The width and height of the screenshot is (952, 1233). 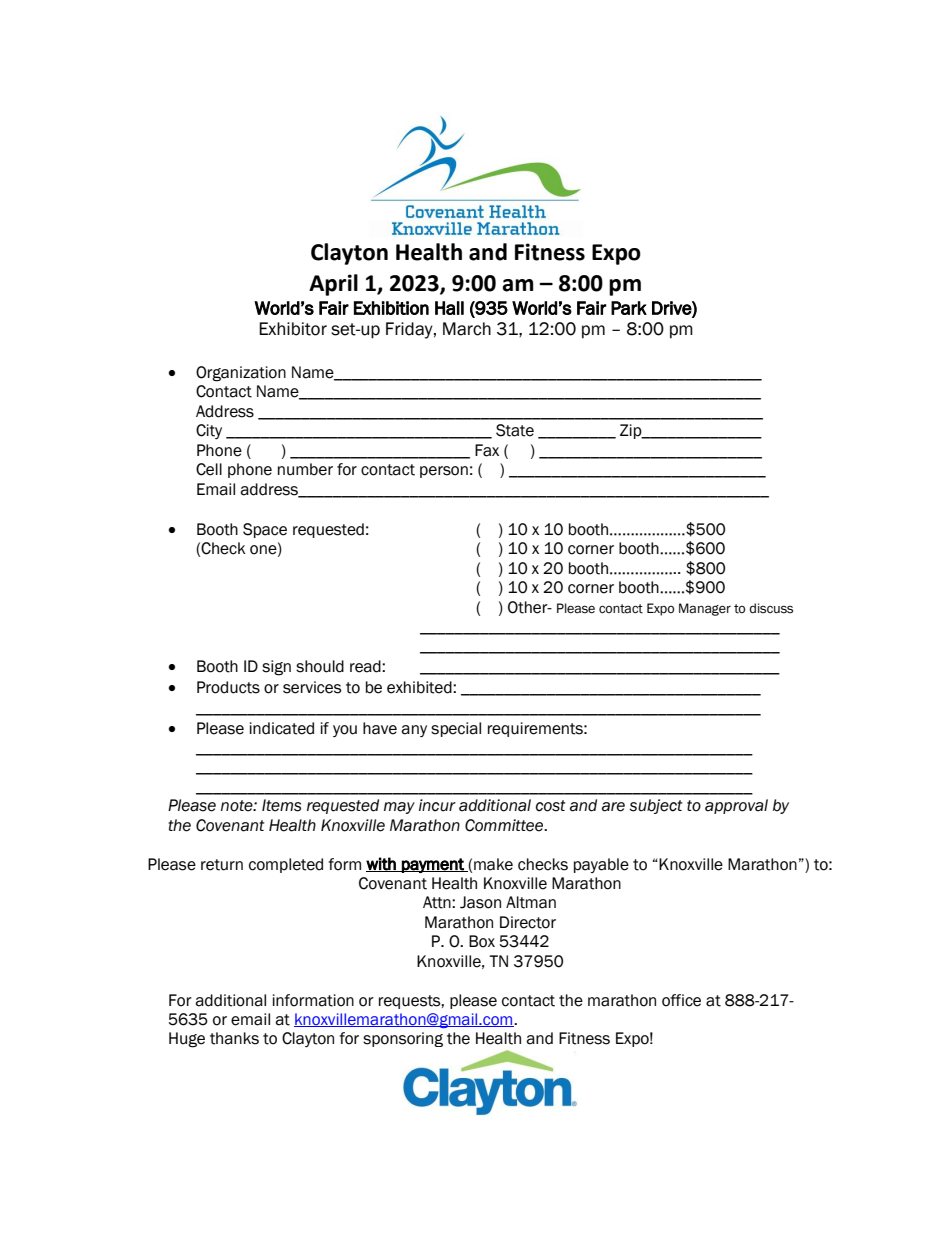 I want to click on April, so click(x=333, y=285).
